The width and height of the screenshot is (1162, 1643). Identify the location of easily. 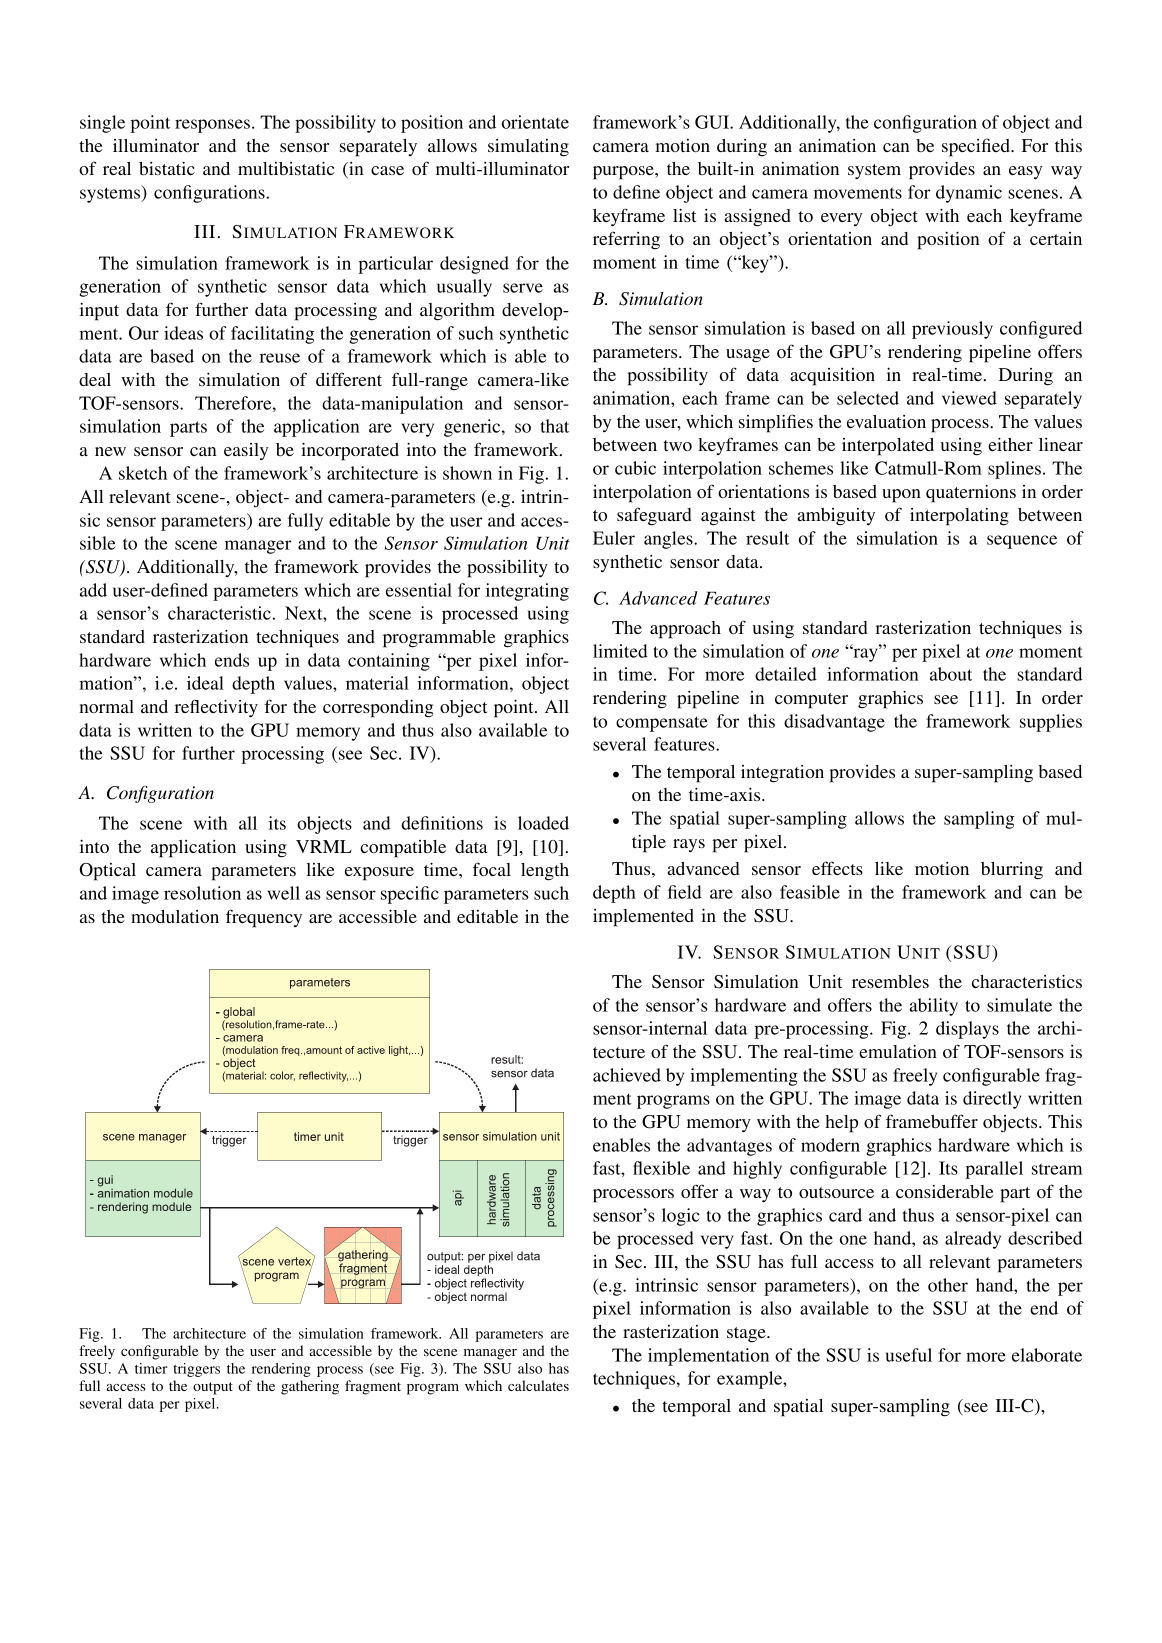
(246, 451).
